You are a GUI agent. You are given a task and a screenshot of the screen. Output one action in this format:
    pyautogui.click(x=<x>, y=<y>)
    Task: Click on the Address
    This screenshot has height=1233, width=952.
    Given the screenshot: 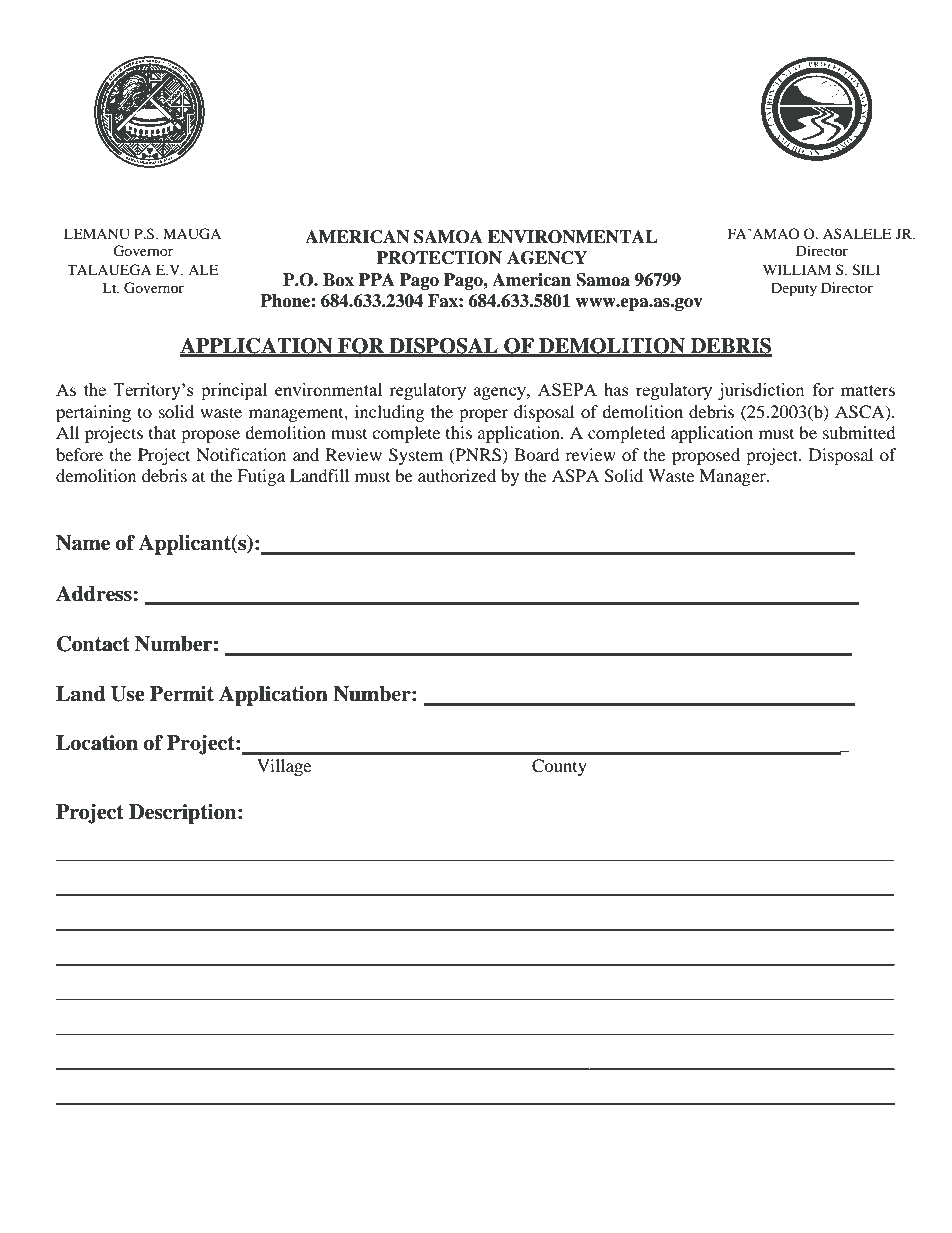 What is the action you would take?
    pyautogui.click(x=95, y=594)
